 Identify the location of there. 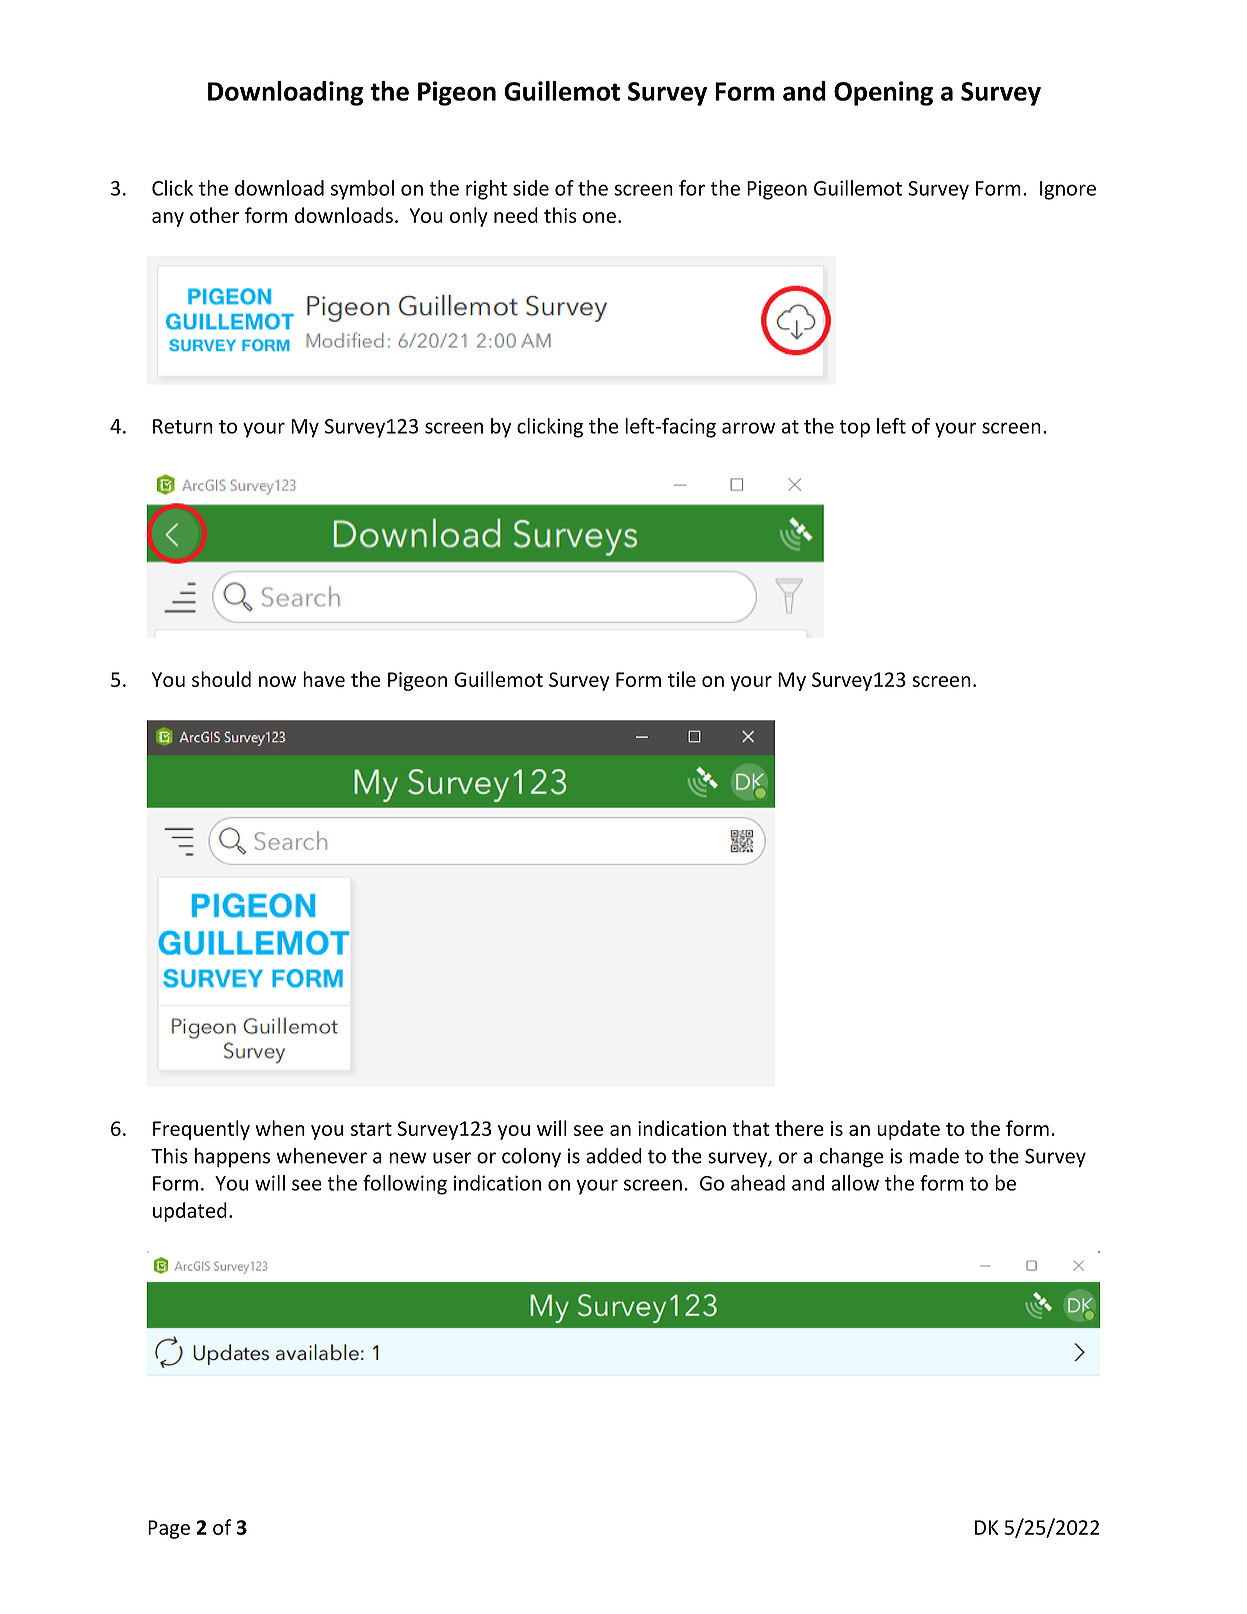
(799, 1128).
